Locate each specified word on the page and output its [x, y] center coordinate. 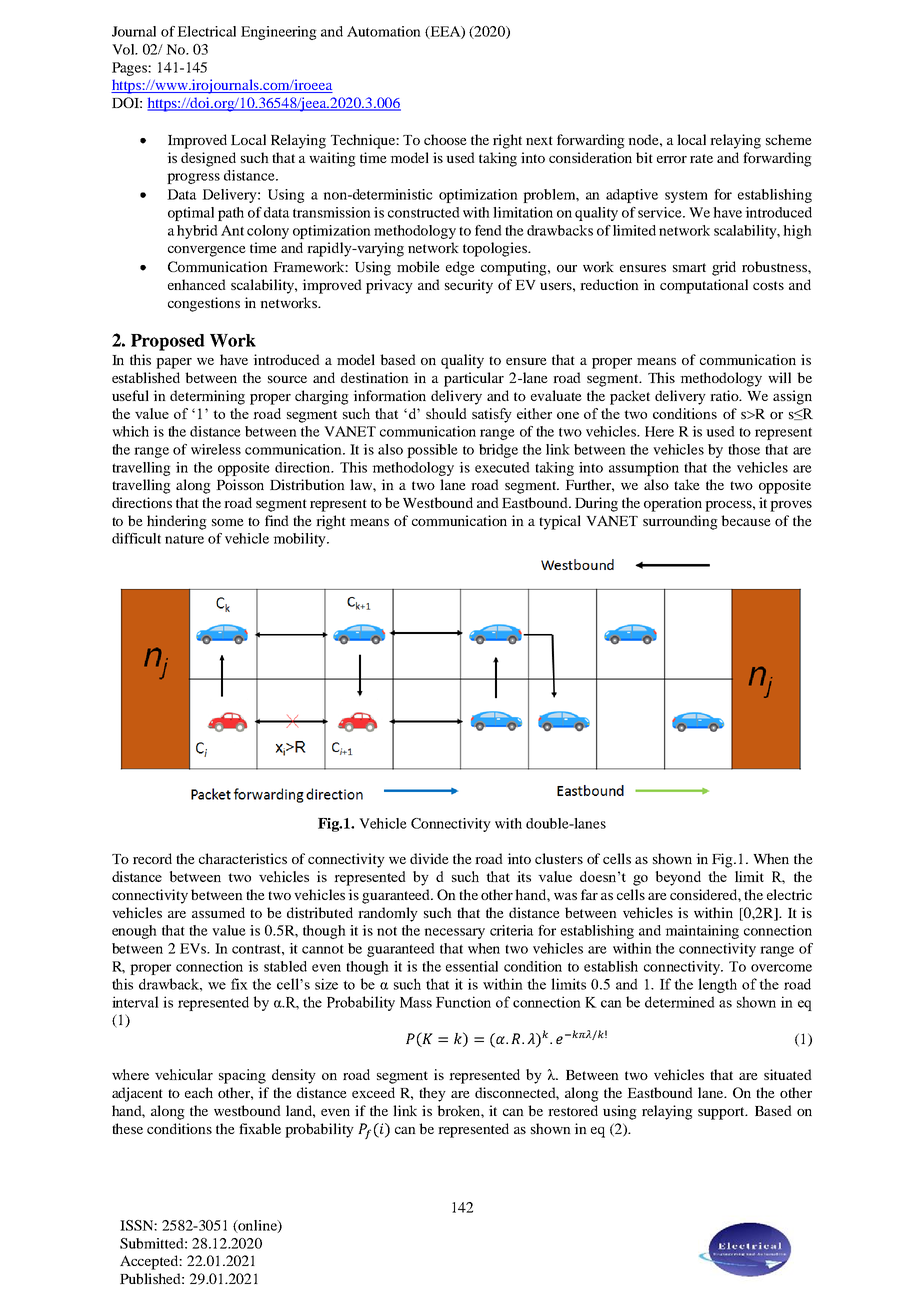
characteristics [243, 858]
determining [207, 397]
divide [429, 858]
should [446, 413]
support [722, 1113]
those [744, 449]
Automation [384, 31]
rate [701, 158]
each [199, 1092]
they [432, 1094]
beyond [678, 878]
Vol [124, 49]
